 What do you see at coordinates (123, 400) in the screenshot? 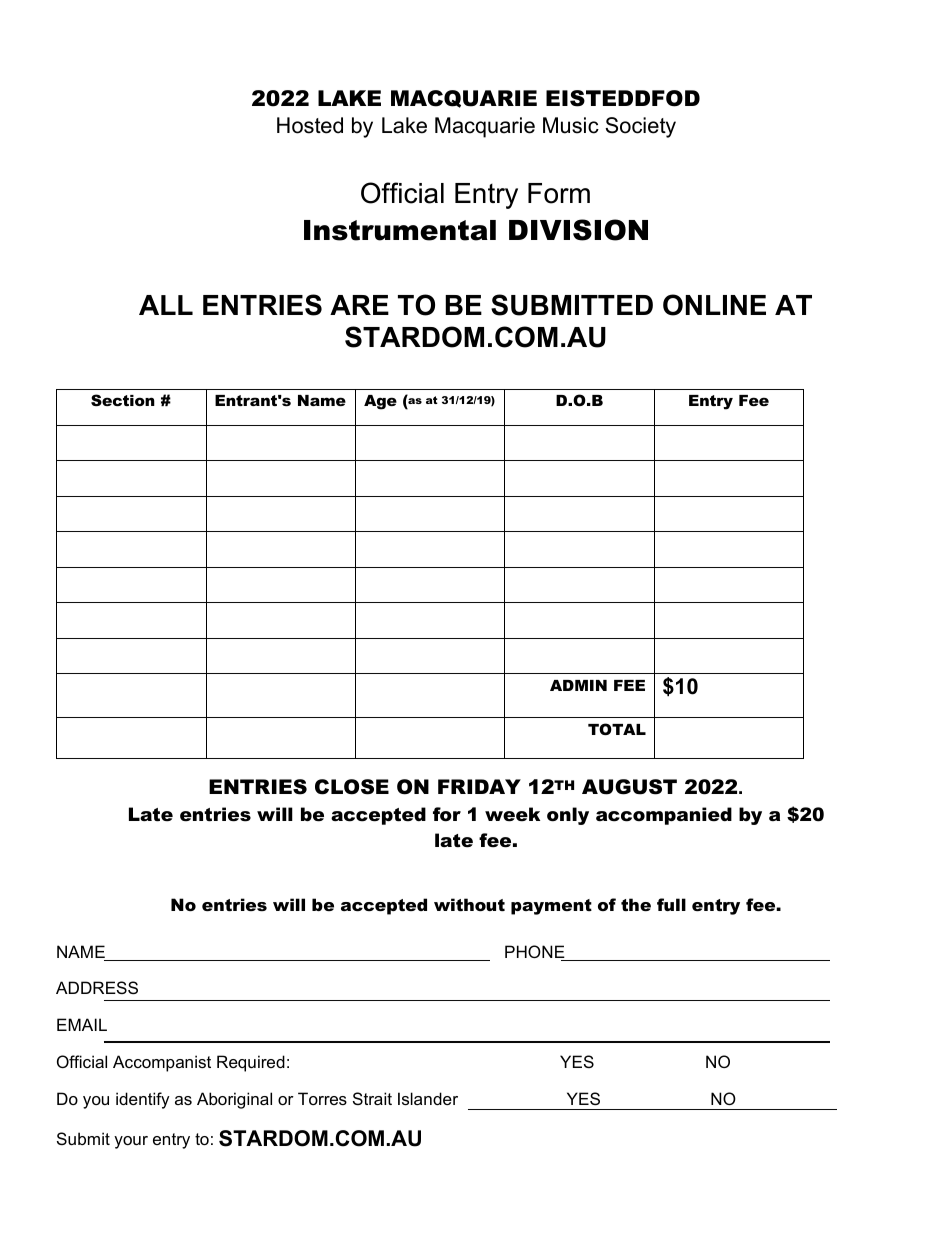
I see `Section` at bounding box center [123, 400].
